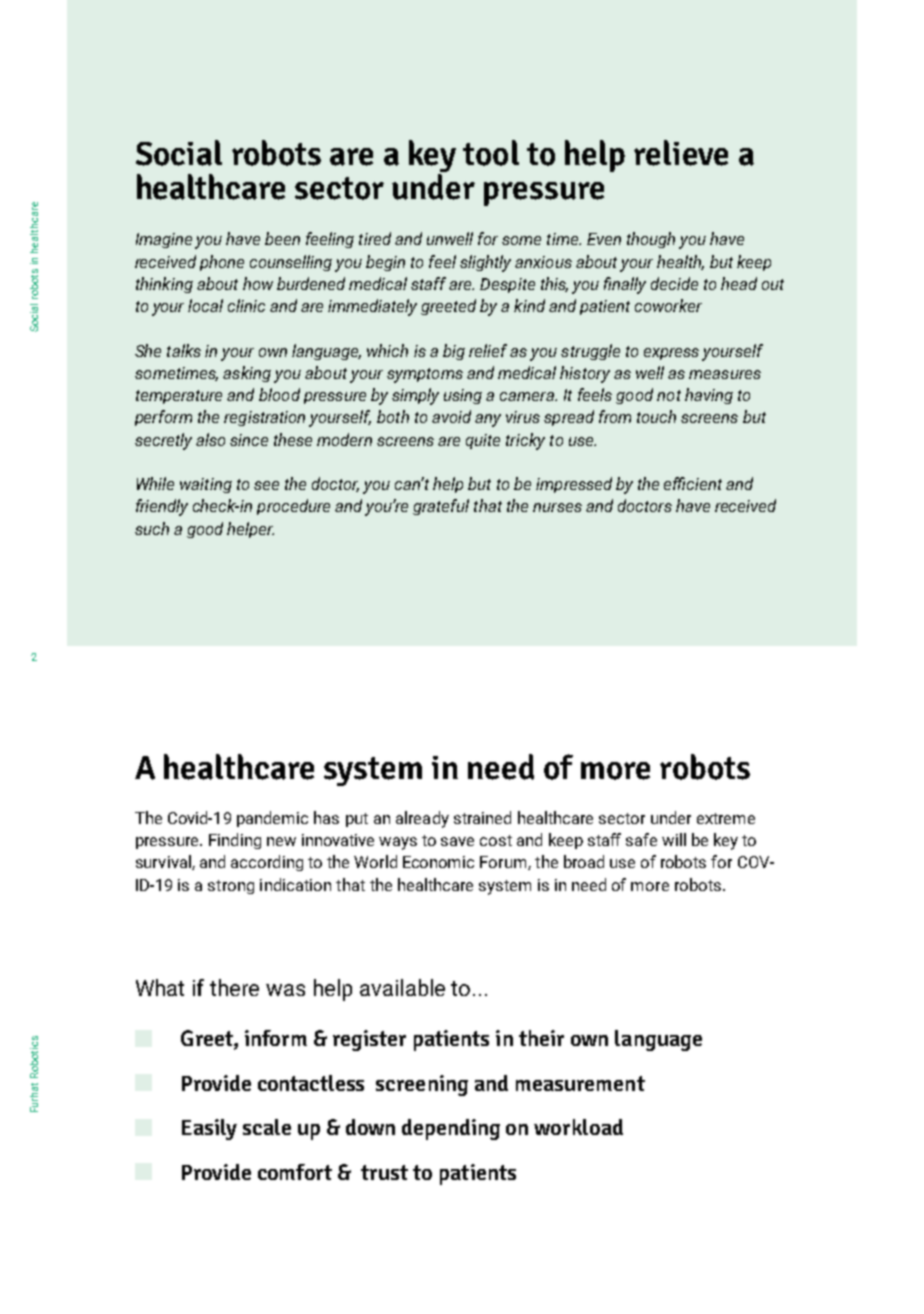 The image size is (924, 1314). Describe the element at coordinates (152, 528) in the image. I see `such` at that location.
